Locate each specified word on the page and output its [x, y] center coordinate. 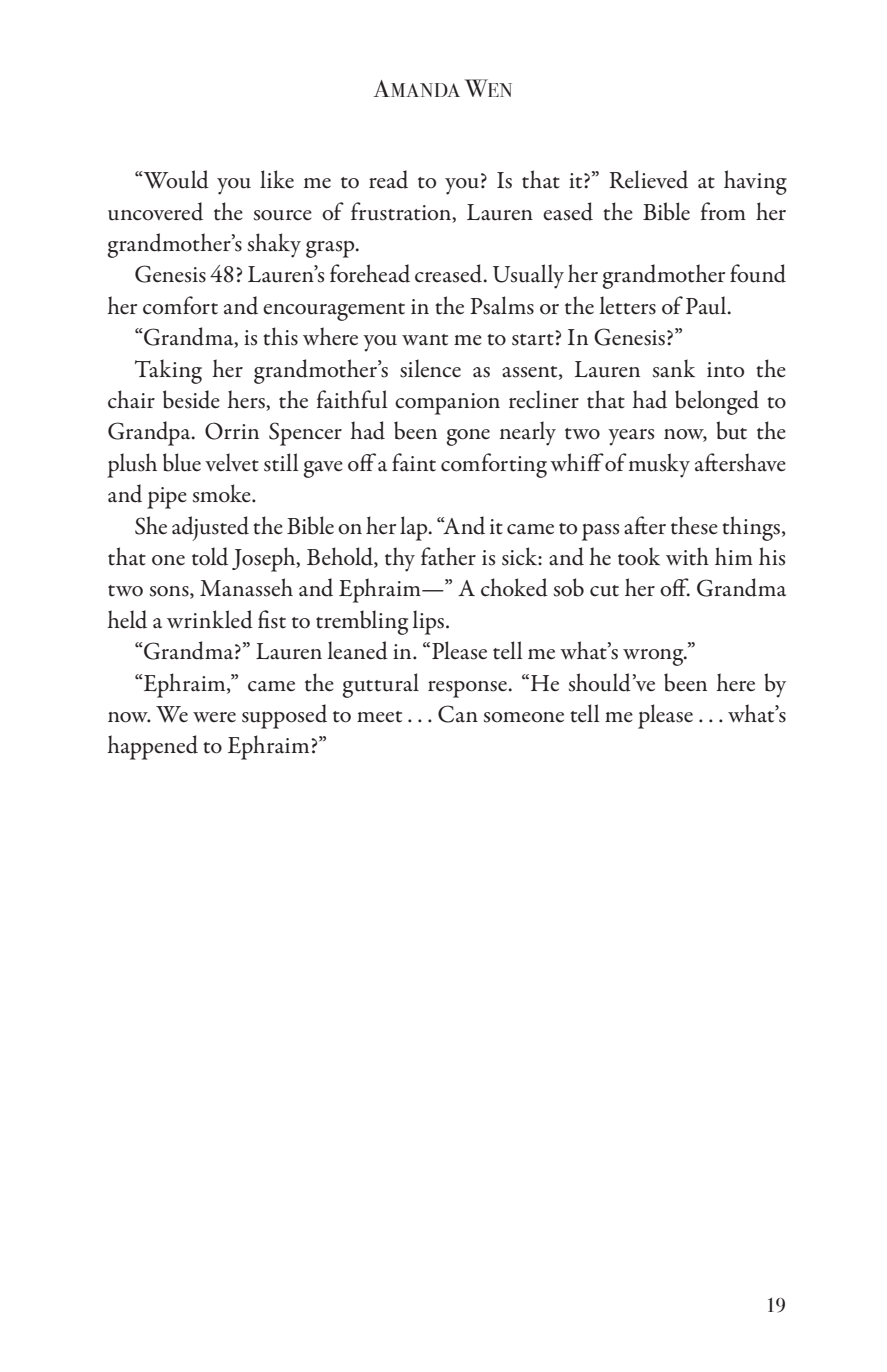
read [388, 179]
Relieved [648, 179]
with [687, 556]
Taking [168, 371]
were [214, 717]
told [210, 556]
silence [430, 368]
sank [674, 368]
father [448, 556]
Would [175, 179]
